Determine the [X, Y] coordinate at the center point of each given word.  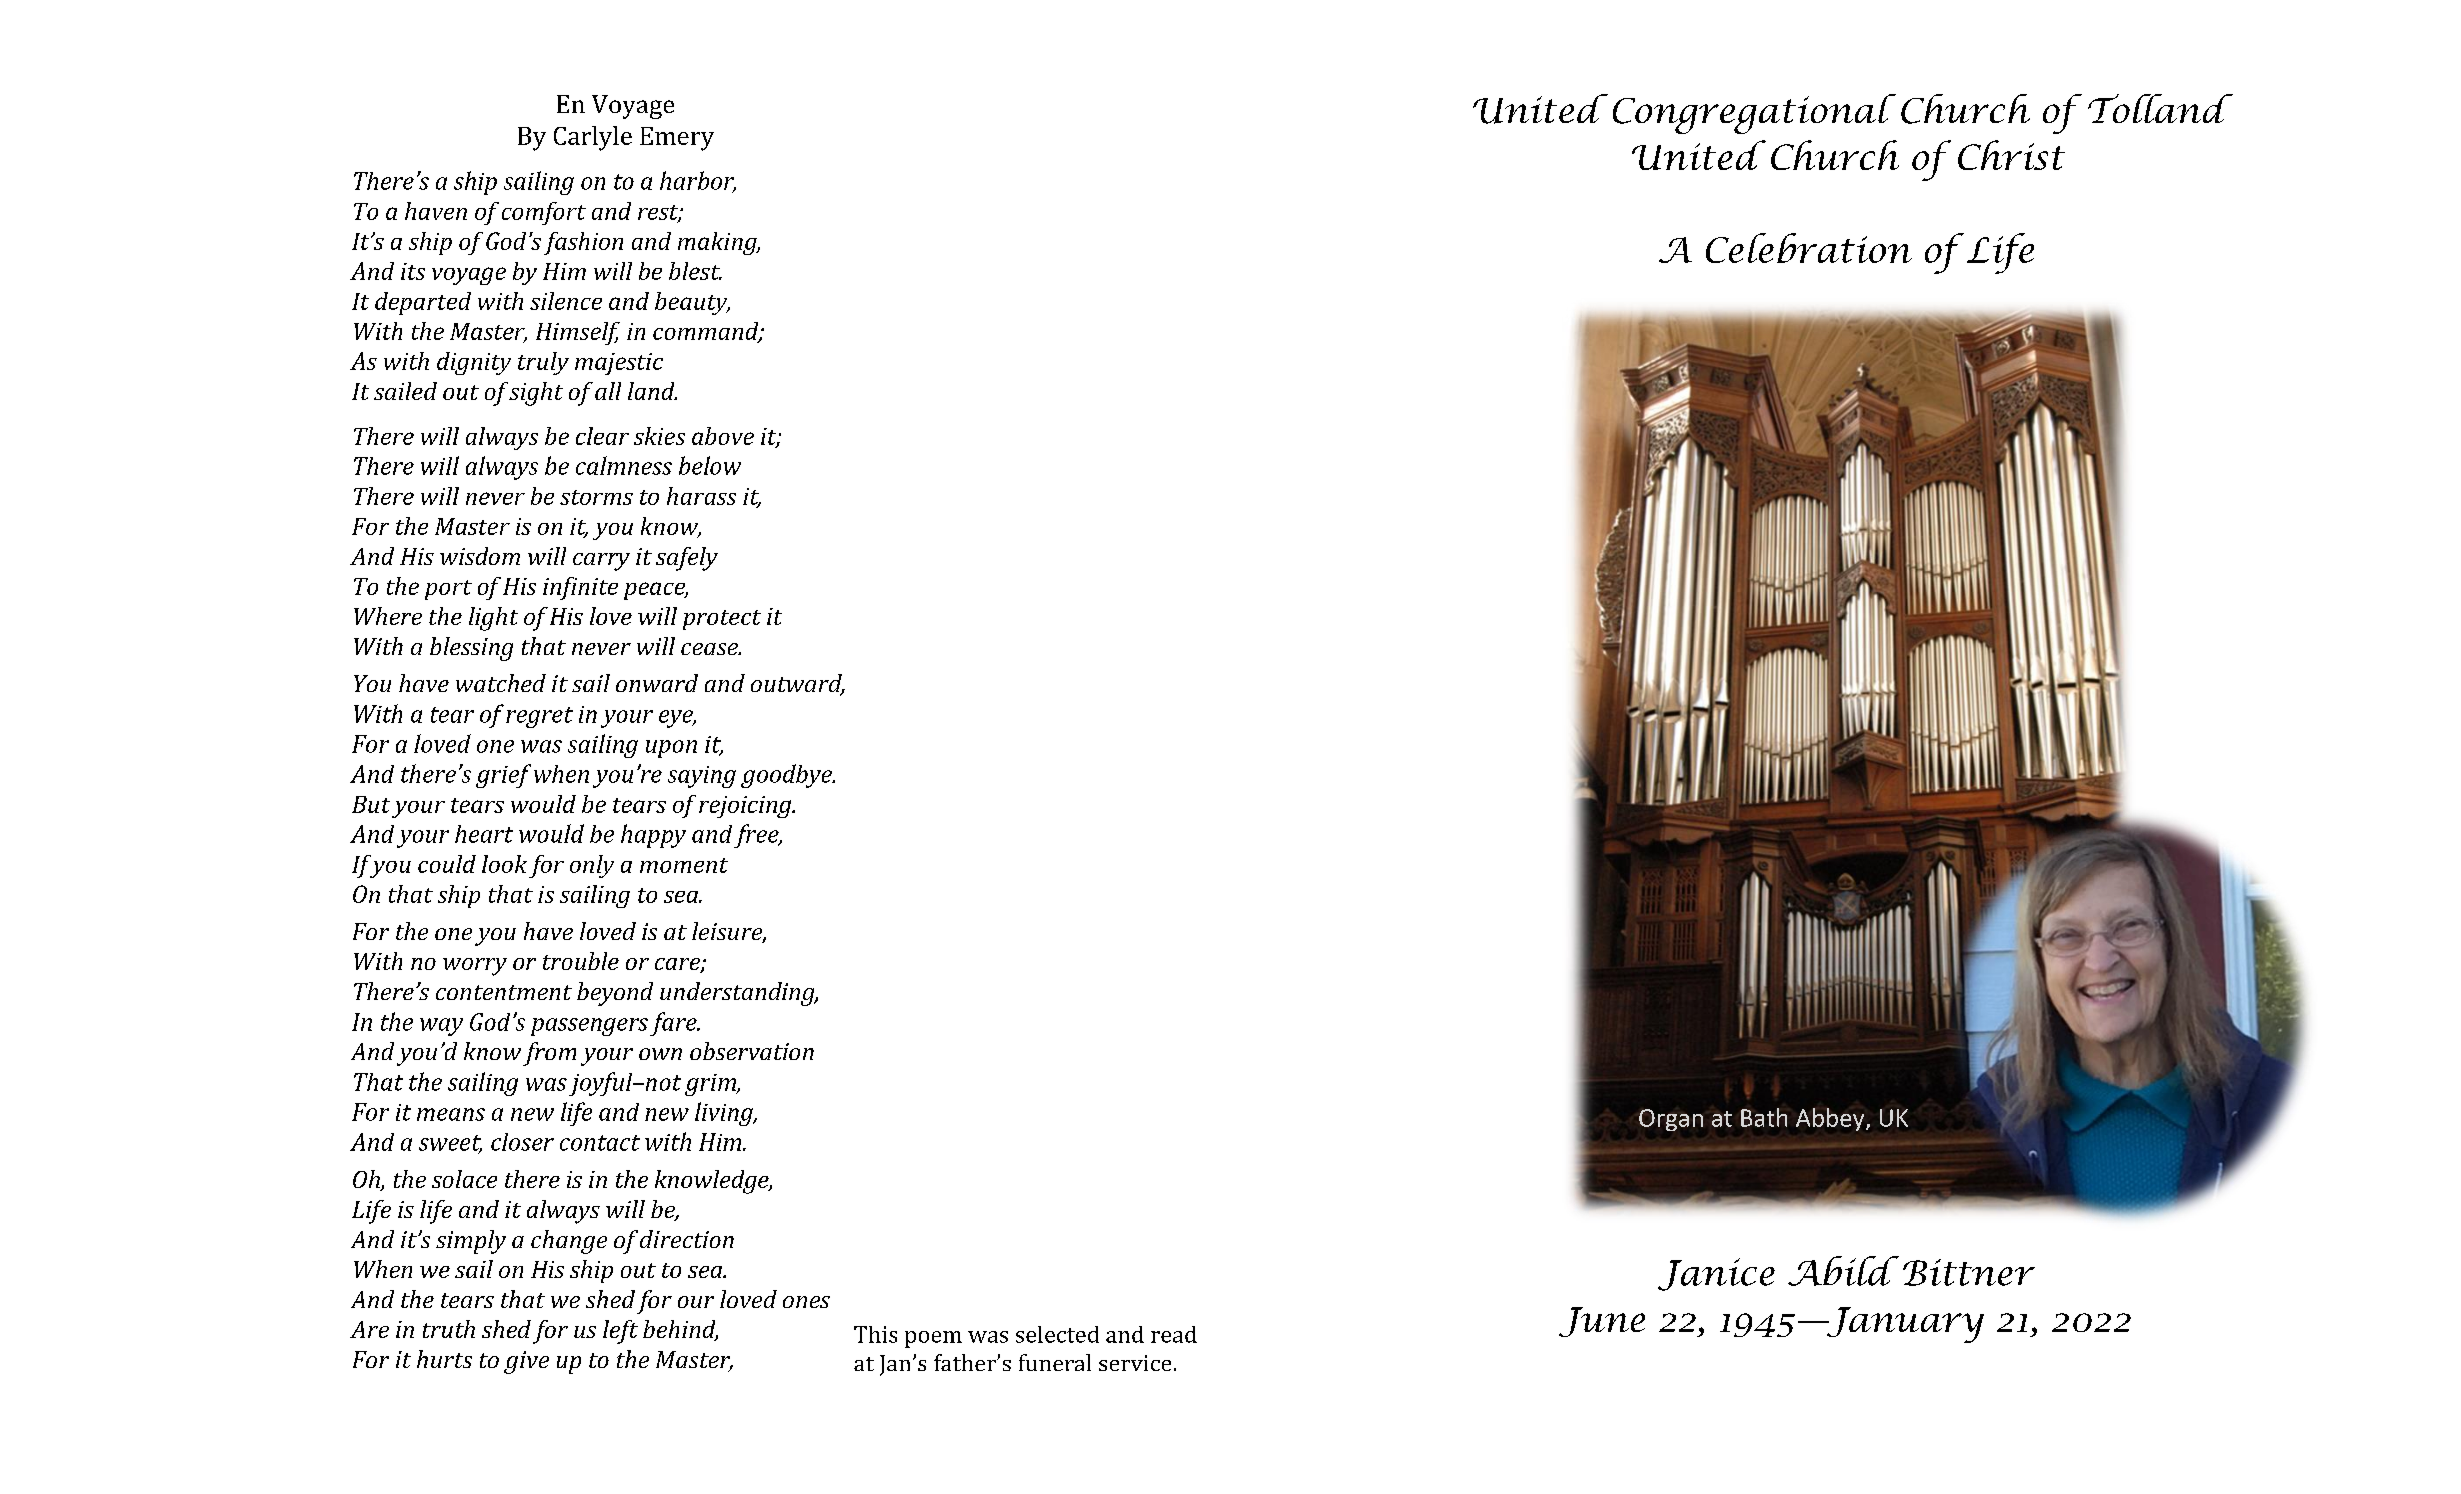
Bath [1764, 1117]
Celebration [1809, 248]
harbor [698, 181]
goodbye [787, 776]
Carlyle [593, 138]
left [620, 1332]
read [1174, 1334]
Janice [1716, 1274]
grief [503, 776]
